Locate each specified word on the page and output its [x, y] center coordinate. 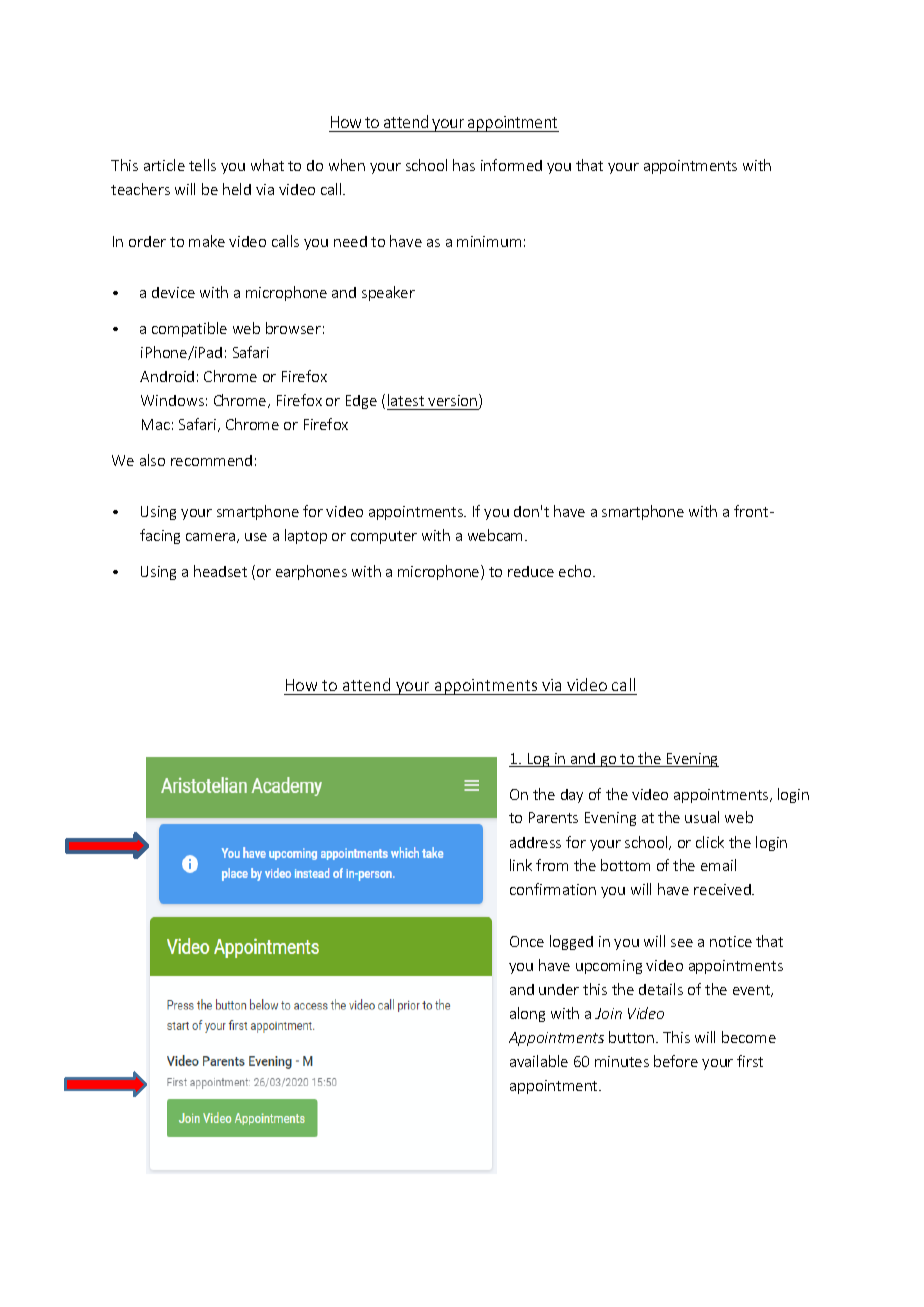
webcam [497, 535]
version [452, 400]
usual [702, 817]
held [237, 189]
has [464, 165]
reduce [531, 571]
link [521, 865]
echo [576, 571]
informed [511, 165]
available [539, 1061]
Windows [172, 400]
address [535, 842]
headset [220, 571]
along [527, 1014]
